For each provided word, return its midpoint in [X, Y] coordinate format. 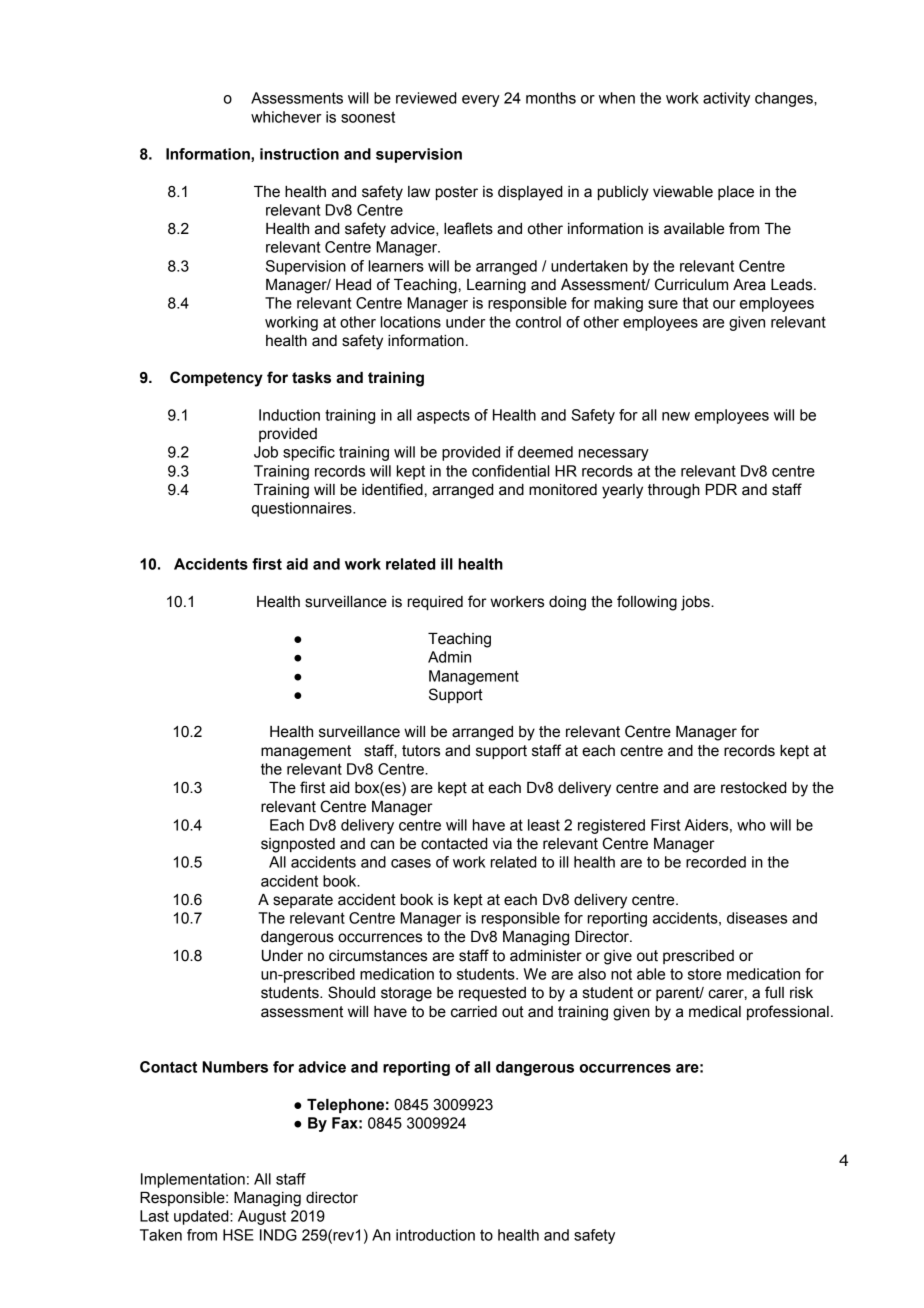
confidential [511, 471]
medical [715, 1012]
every [481, 101]
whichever [286, 117]
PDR [721, 489]
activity [726, 99]
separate [303, 901]
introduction [435, 1235]
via [502, 844]
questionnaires [303, 509]
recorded [716, 862]
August [262, 1217]
